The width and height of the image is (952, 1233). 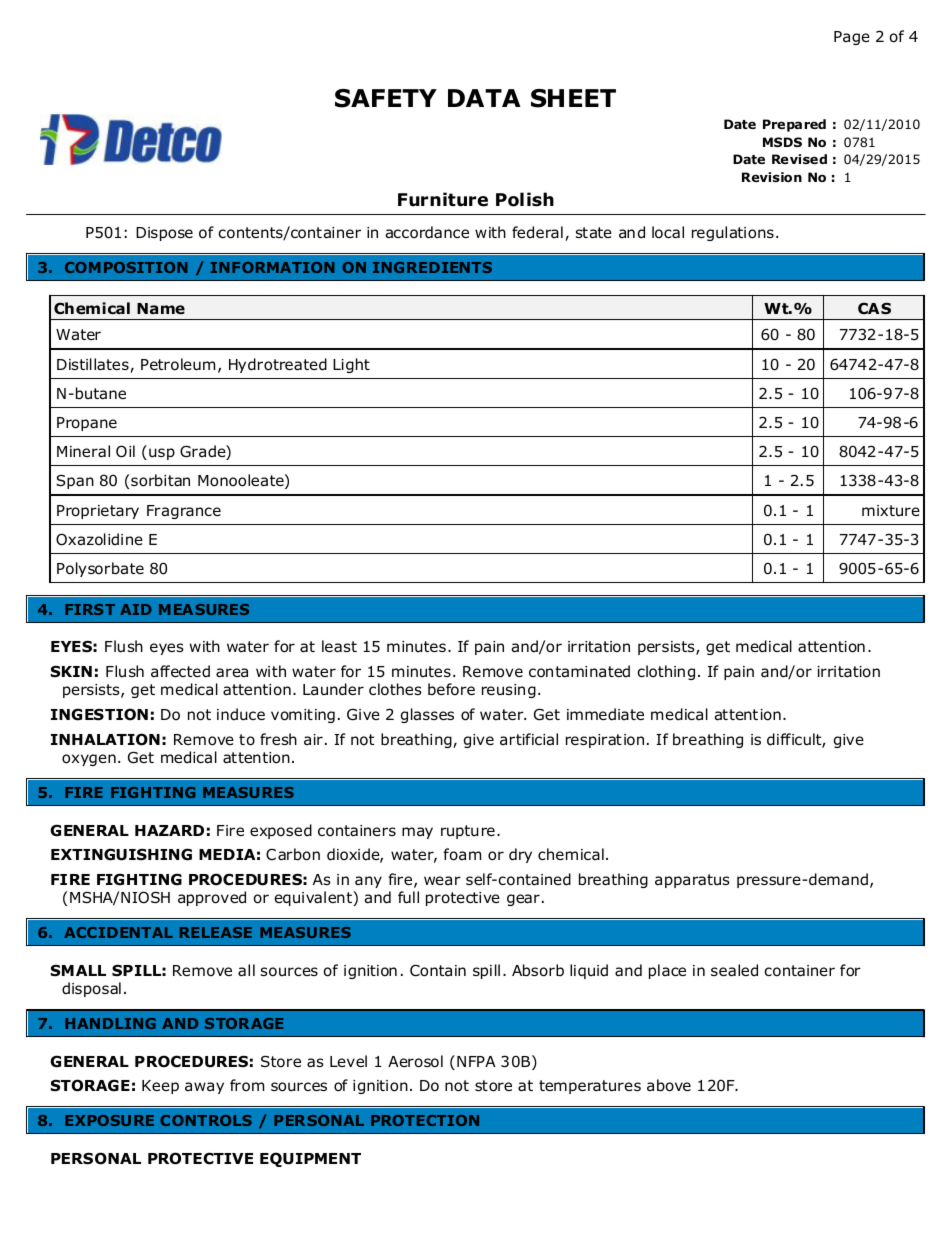 I want to click on INGREDIENTS, so click(x=432, y=267).
